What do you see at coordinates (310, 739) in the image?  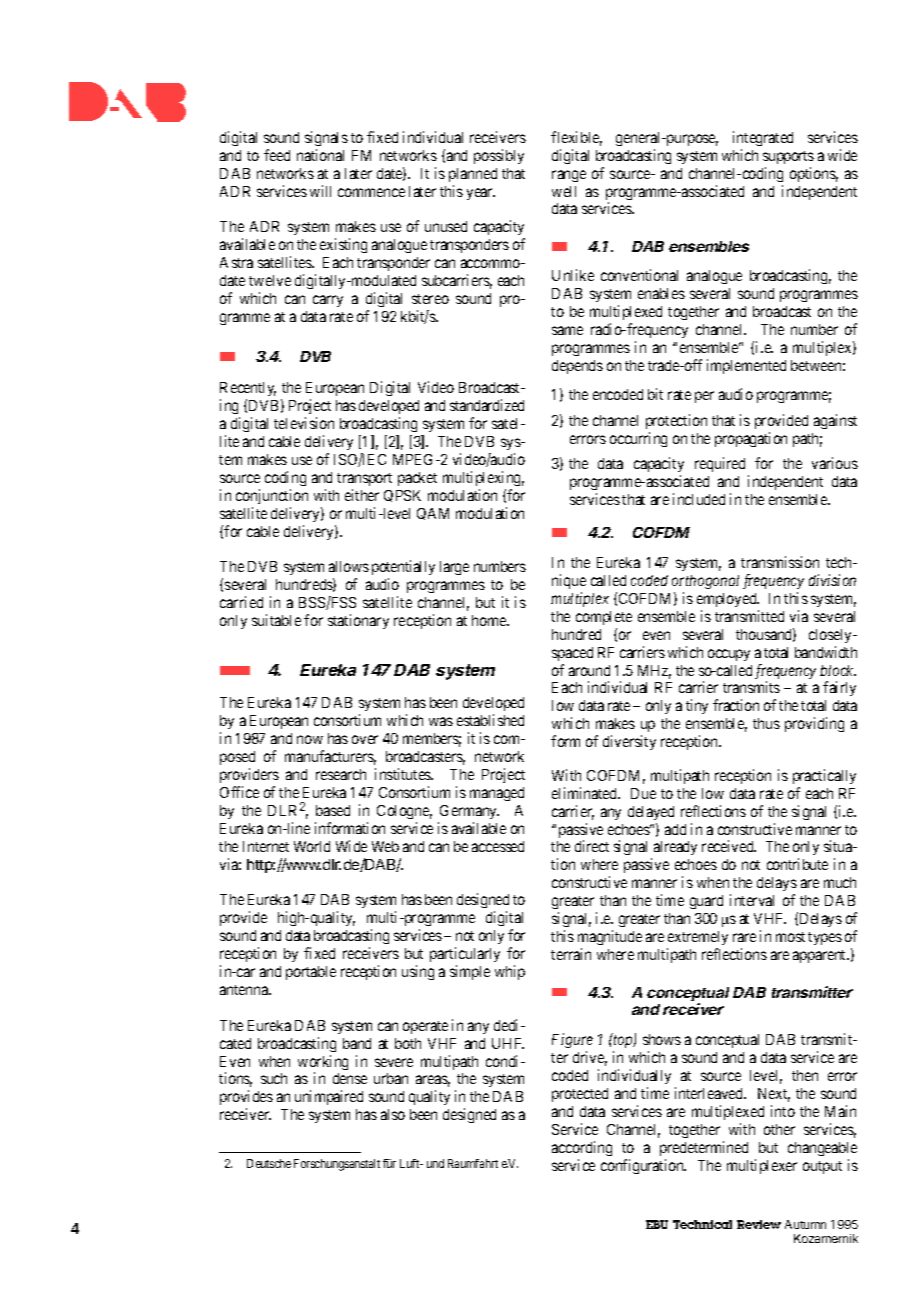 I see `now` at bounding box center [310, 739].
